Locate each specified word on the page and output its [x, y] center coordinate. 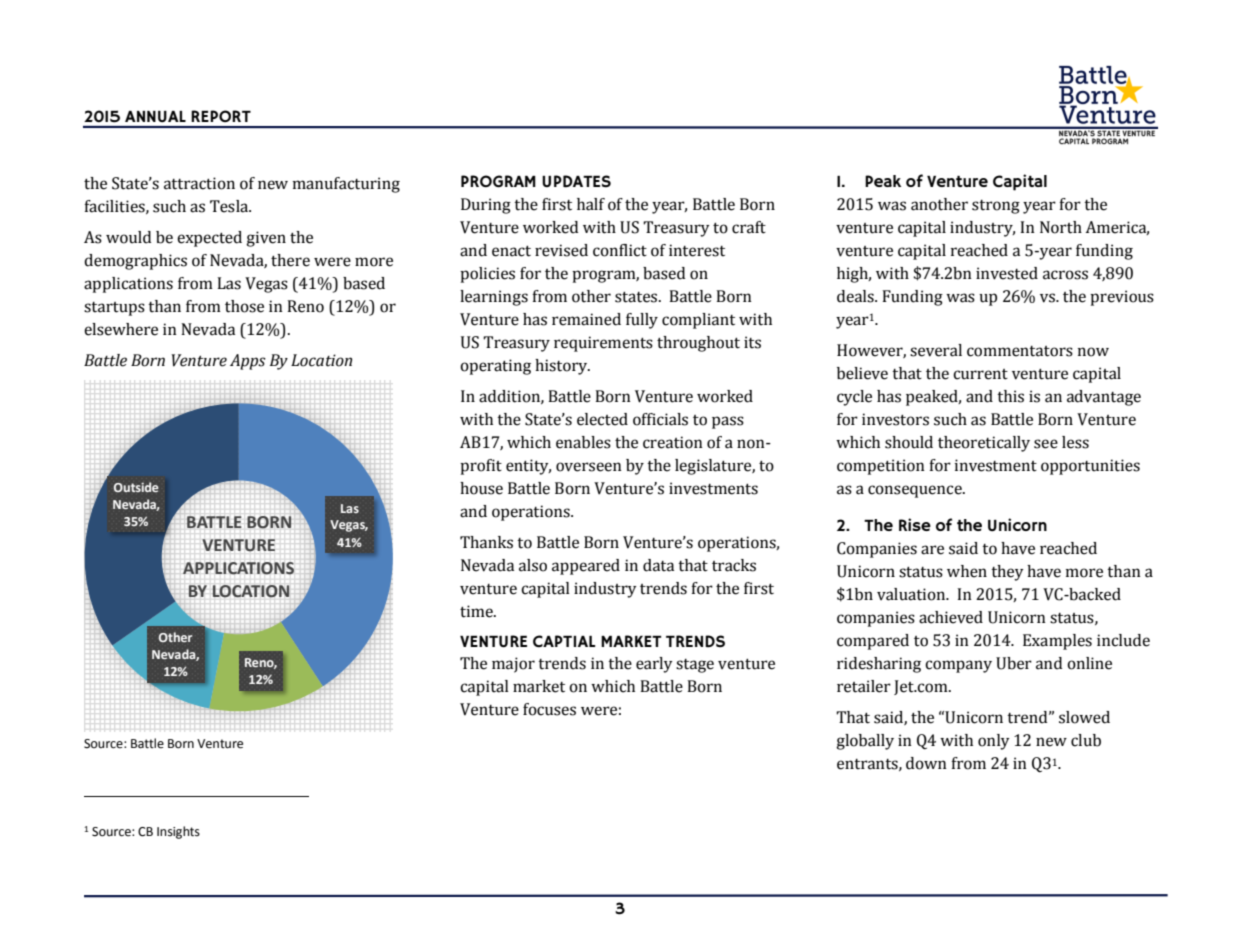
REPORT [221, 116]
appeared [586, 567]
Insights [178, 832]
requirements [603, 344]
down [926, 763]
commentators [1020, 351]
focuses [549, 709]
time [477, 611]
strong [996, 207]
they [1007, 573]
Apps [248, 362]
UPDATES [576, 181]
